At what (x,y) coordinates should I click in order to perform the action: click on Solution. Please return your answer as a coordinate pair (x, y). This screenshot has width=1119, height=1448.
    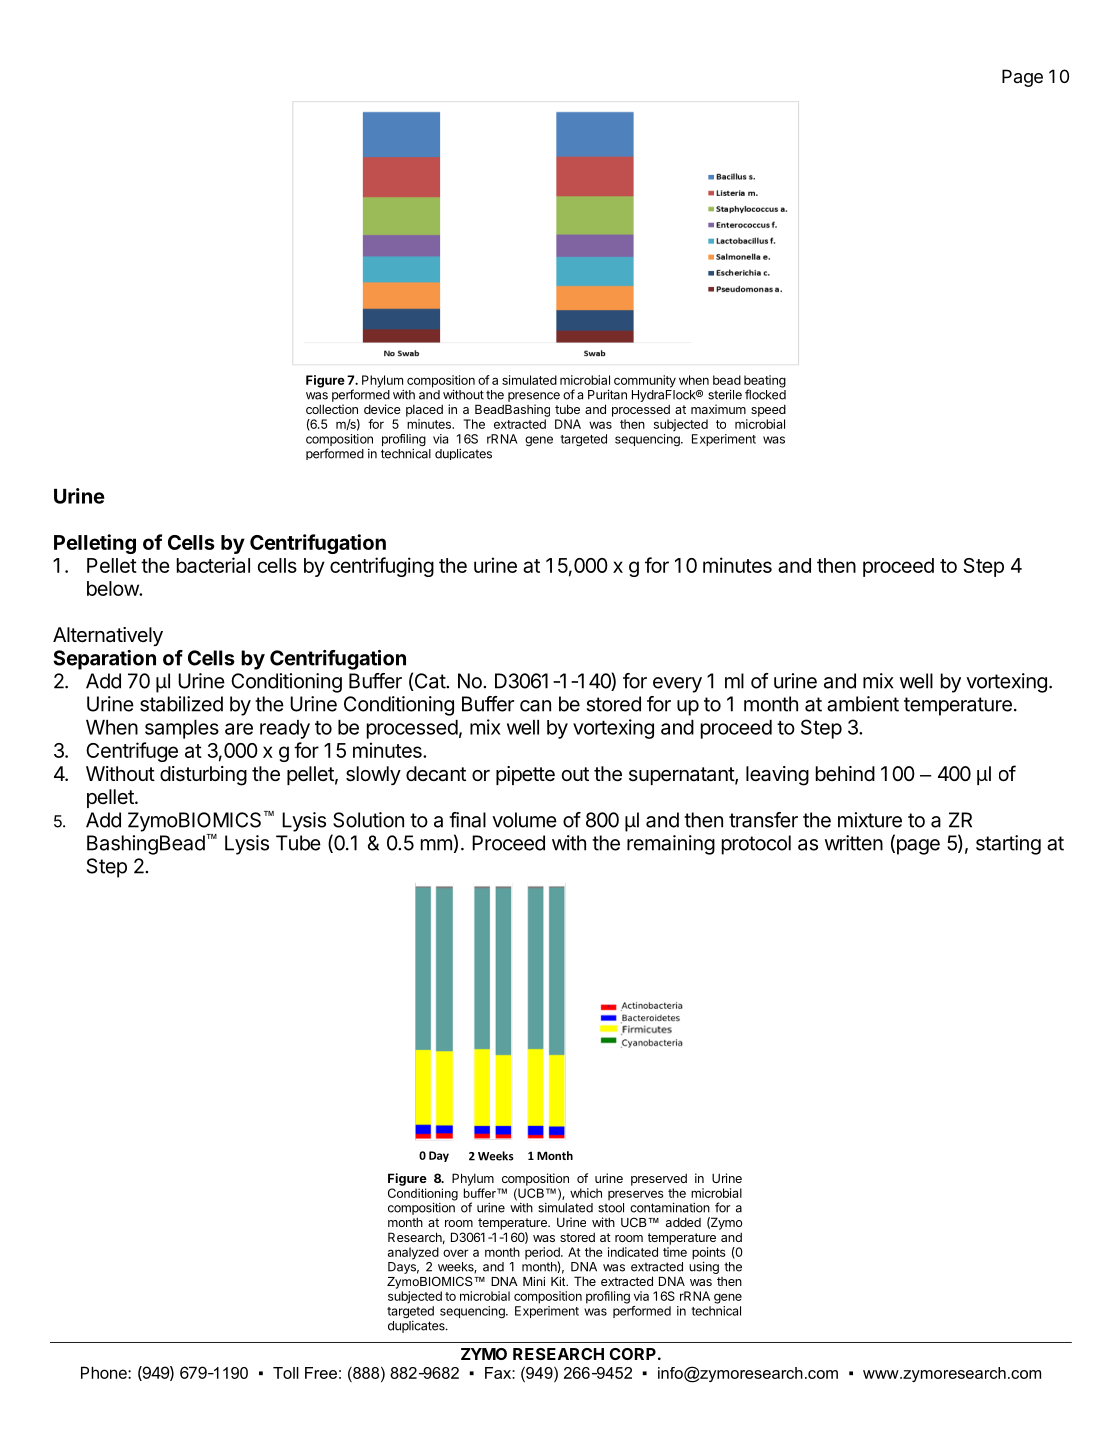
    Looking at the image, I should click on (368, 820).
